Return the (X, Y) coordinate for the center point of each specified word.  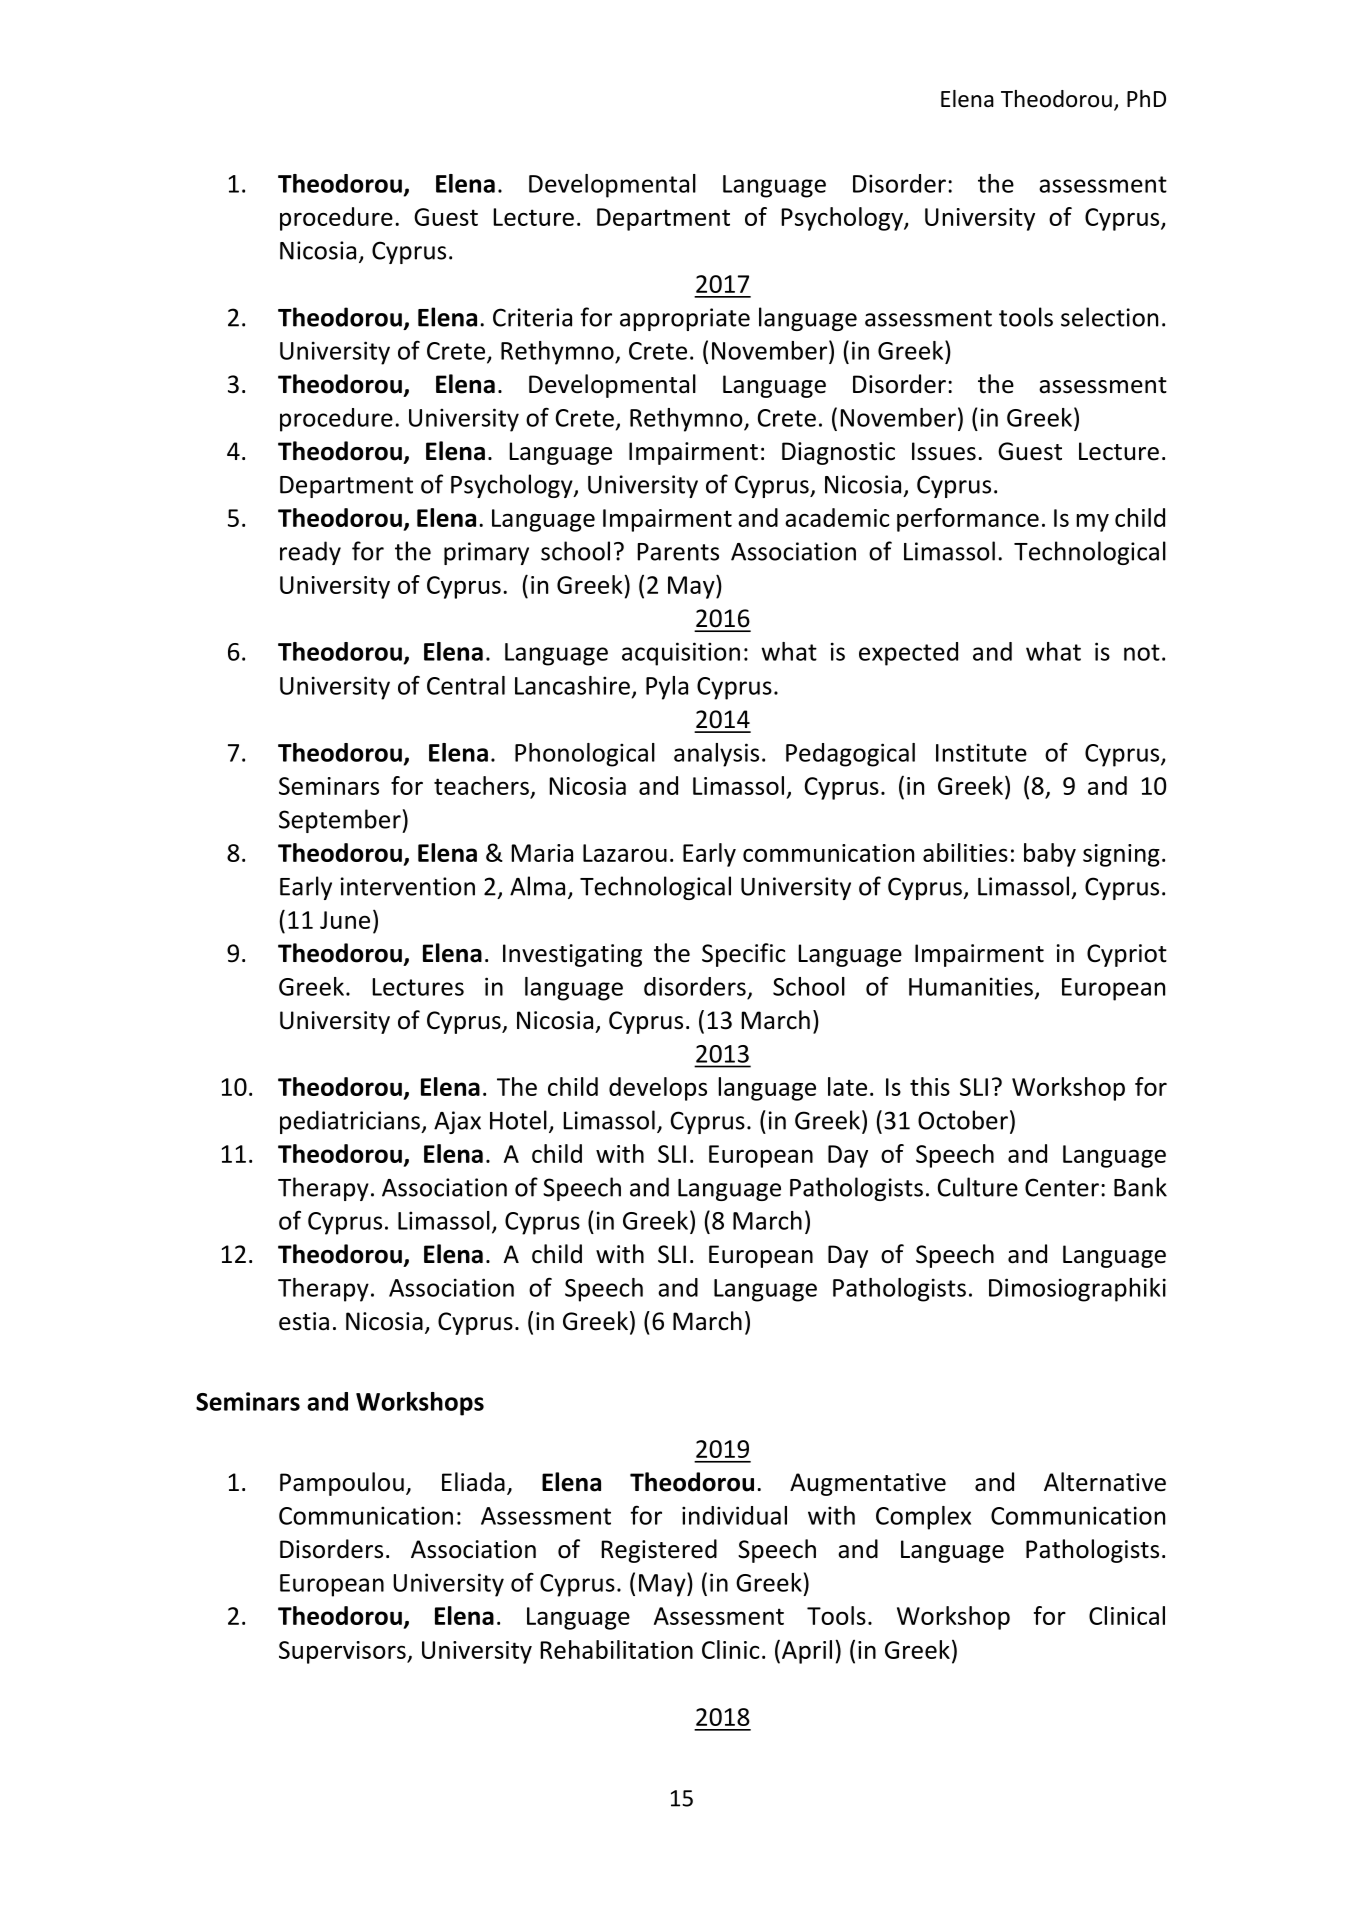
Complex (923, 1518)
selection (1109, 317)
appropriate (685, 319)
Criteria (532, 317)
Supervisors (343, 1652)
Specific (743, 955)
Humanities (971, 986)
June (345, 920)
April (807, 1652)
